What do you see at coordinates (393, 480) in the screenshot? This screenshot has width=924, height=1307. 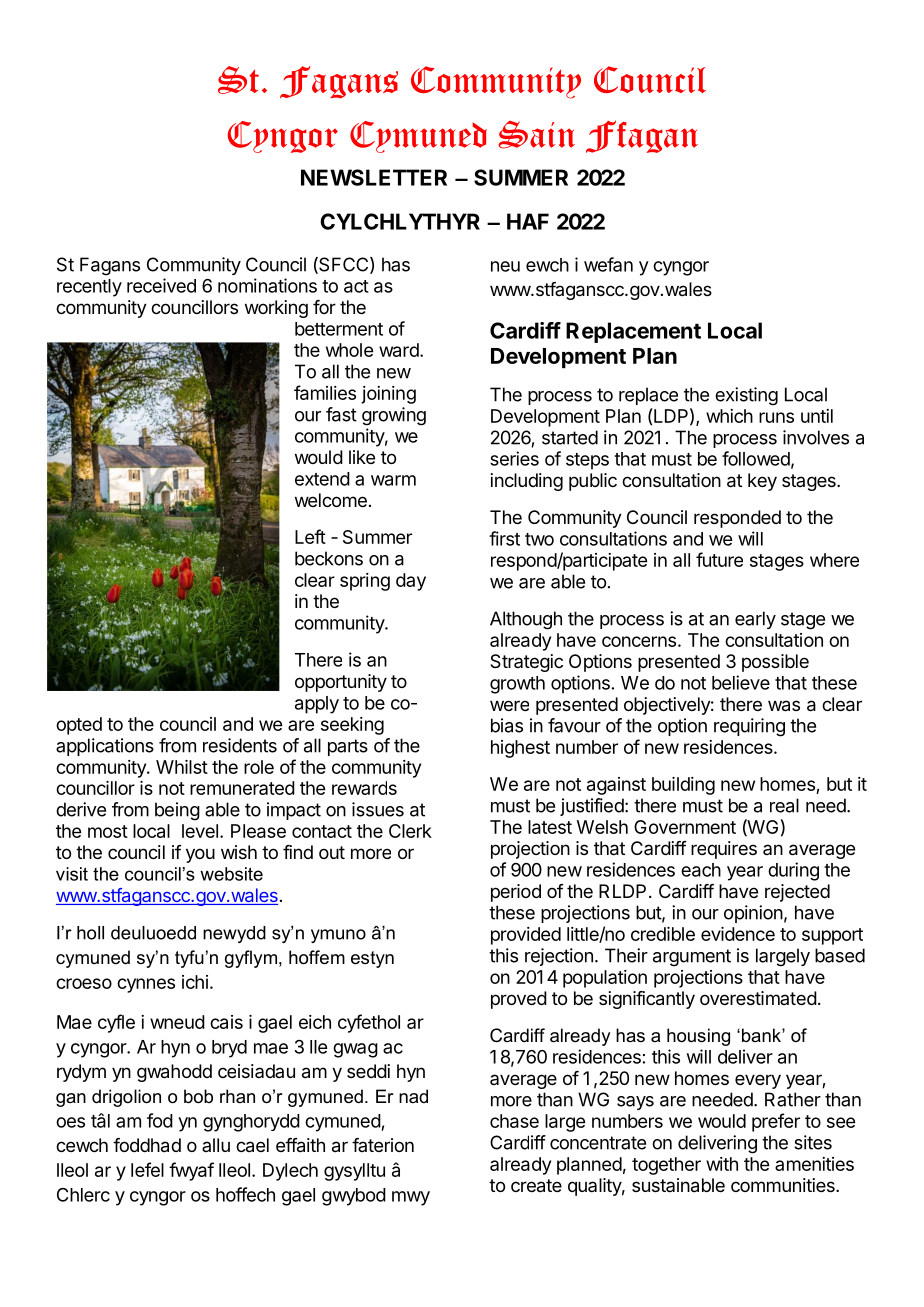 I see `warm` at bounding box center [393, 480].
